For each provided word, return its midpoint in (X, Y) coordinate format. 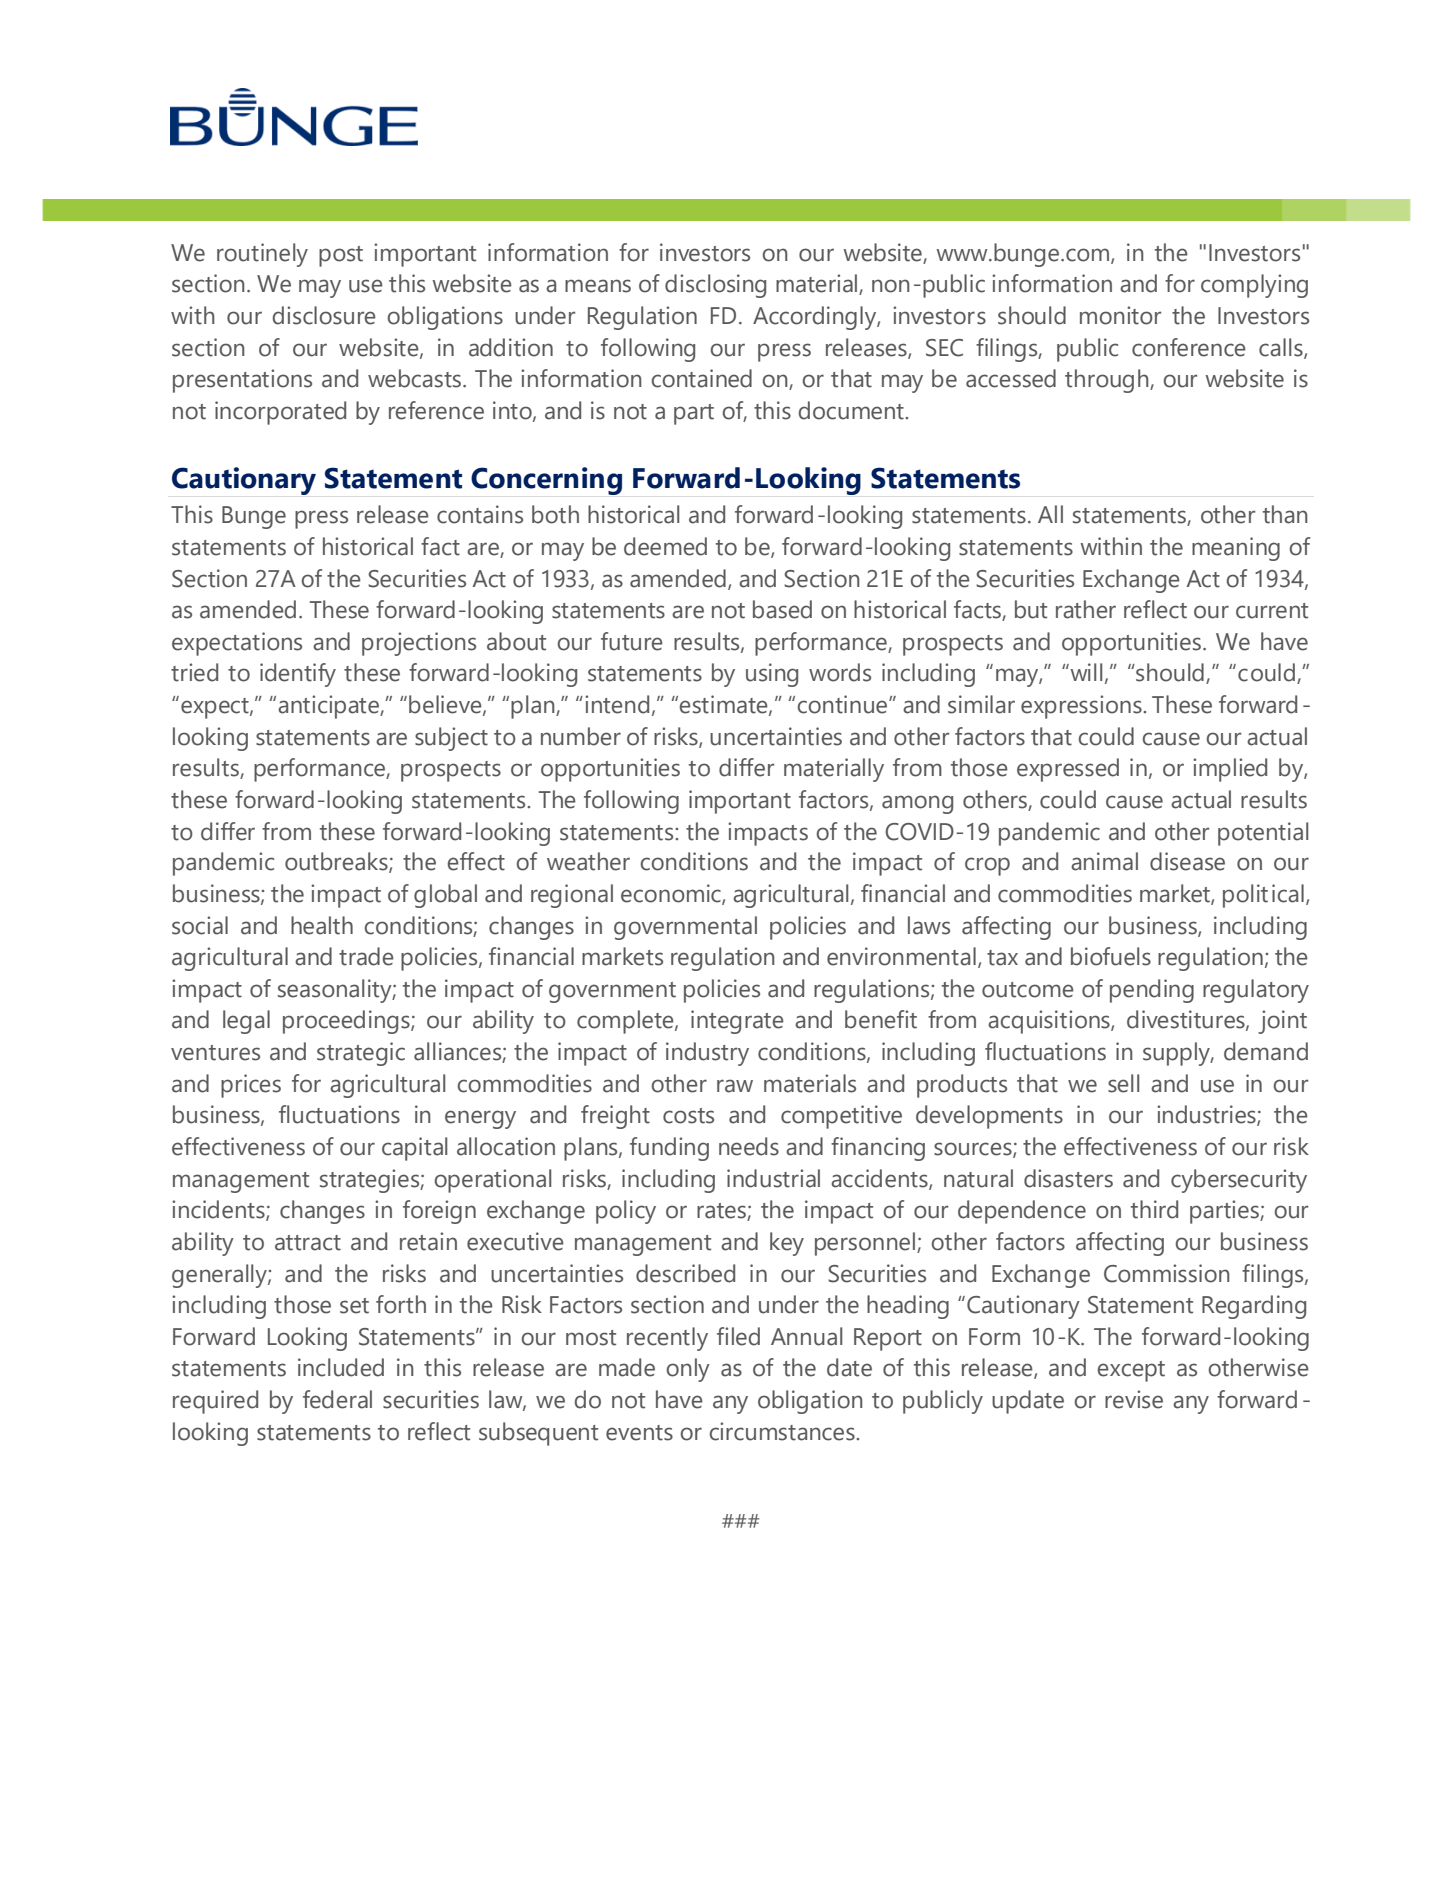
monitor (1120, 315)
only (688, 1370)
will (1085, 672)
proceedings (347, 1022)
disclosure (324, 315)
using (772, 675)
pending (1152, 991)
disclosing (715, 286)
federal (337, 1399)
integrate (737, 1022)
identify (298, 675)
